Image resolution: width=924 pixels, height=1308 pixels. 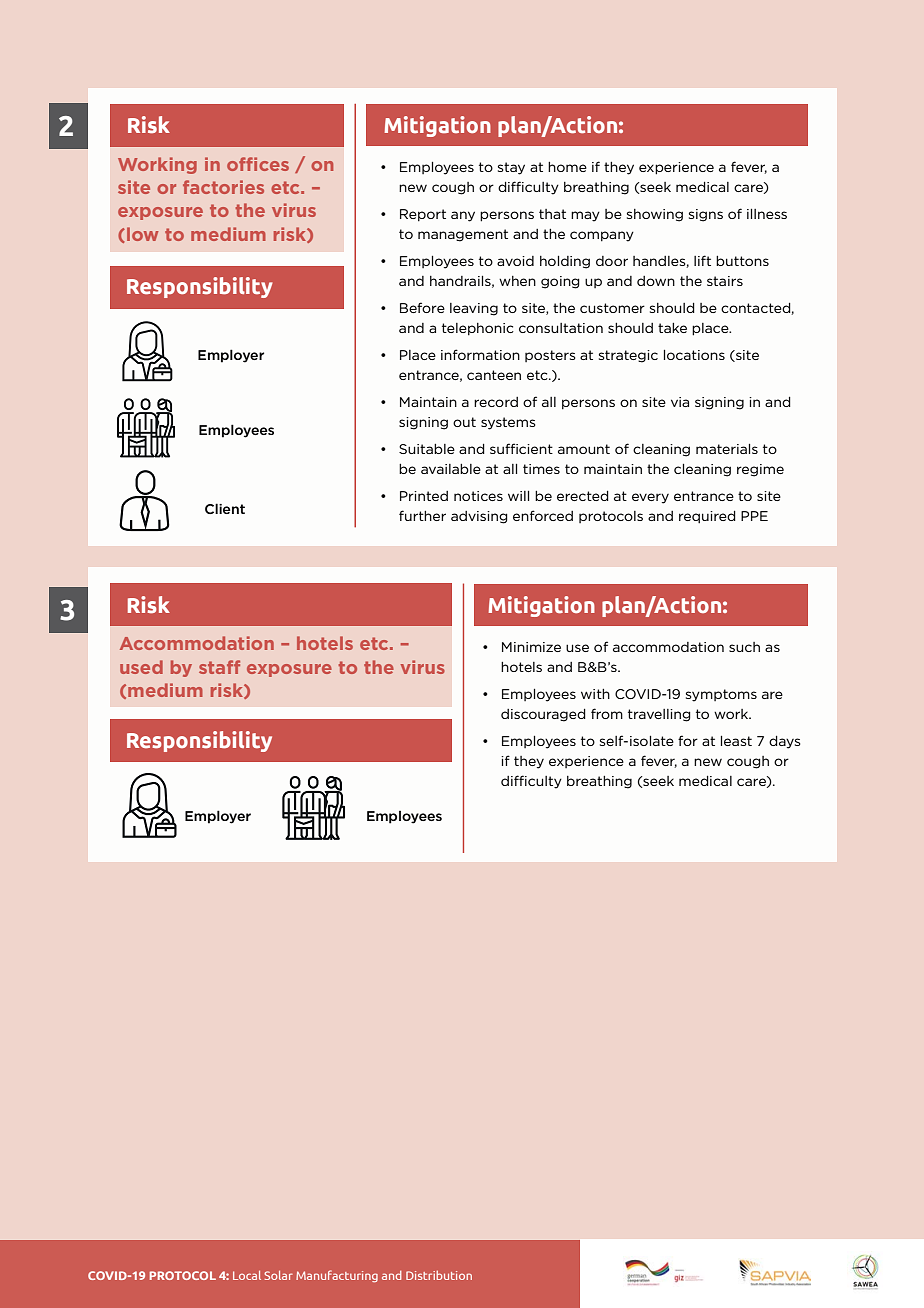 I want to click on staff, so click(x=219, y=667).
